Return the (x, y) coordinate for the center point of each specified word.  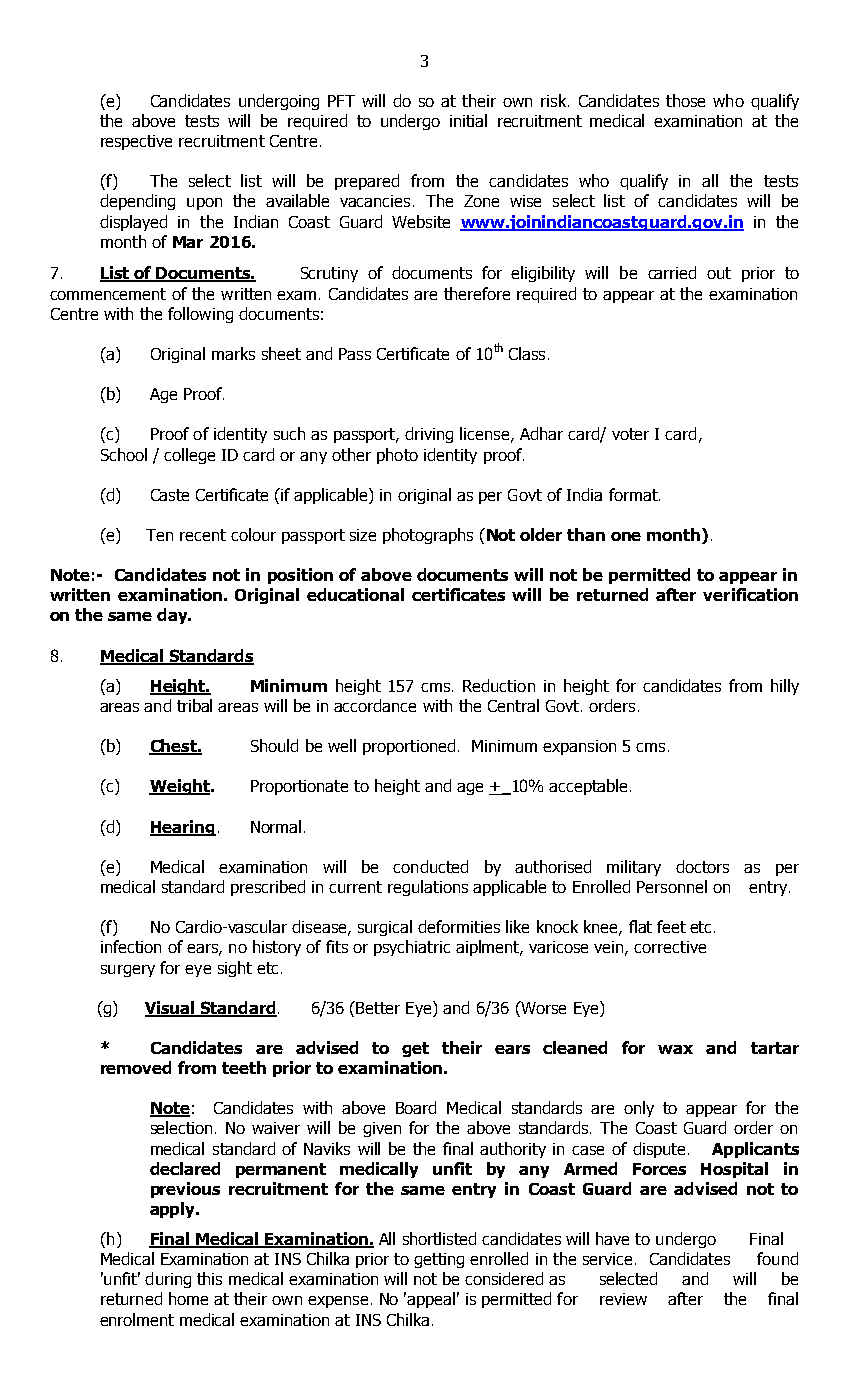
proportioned (409, 747)
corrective (670, 947)
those (685, 100)
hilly (785, 687)
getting (439, 1260)
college (189, 456)
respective (136, 142)
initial (468, 120)
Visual (170, 1008)
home (188, 1298)
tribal (194, 705)
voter (630, 434)
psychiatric (412, 948)
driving (429, 435)
